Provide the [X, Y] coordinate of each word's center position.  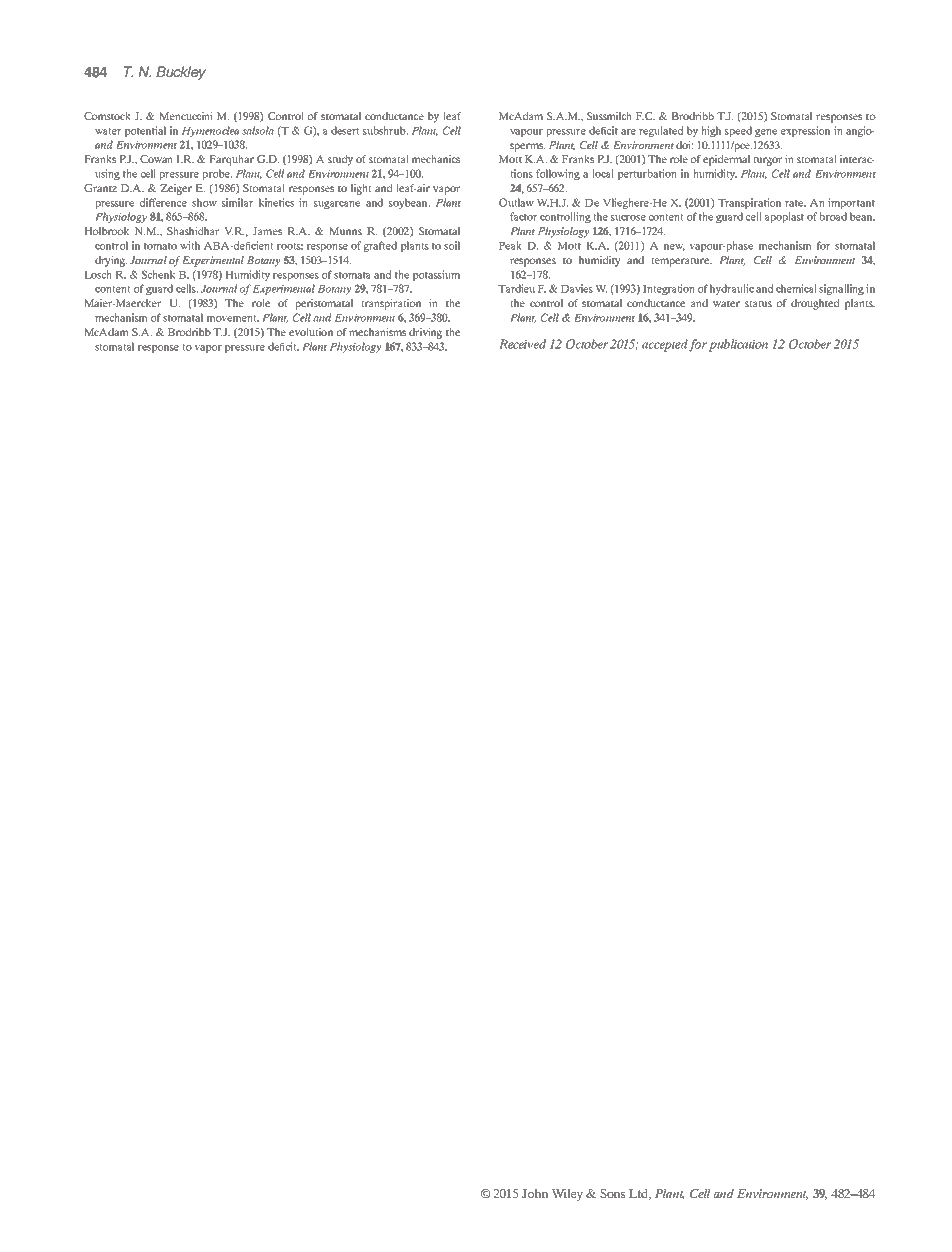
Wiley [567, 1195]
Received [522, 344]
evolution [311, 332]
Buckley [181, 73]
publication [738, 345]
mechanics [435, 159]
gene [766, 133]
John [535, 1193]
